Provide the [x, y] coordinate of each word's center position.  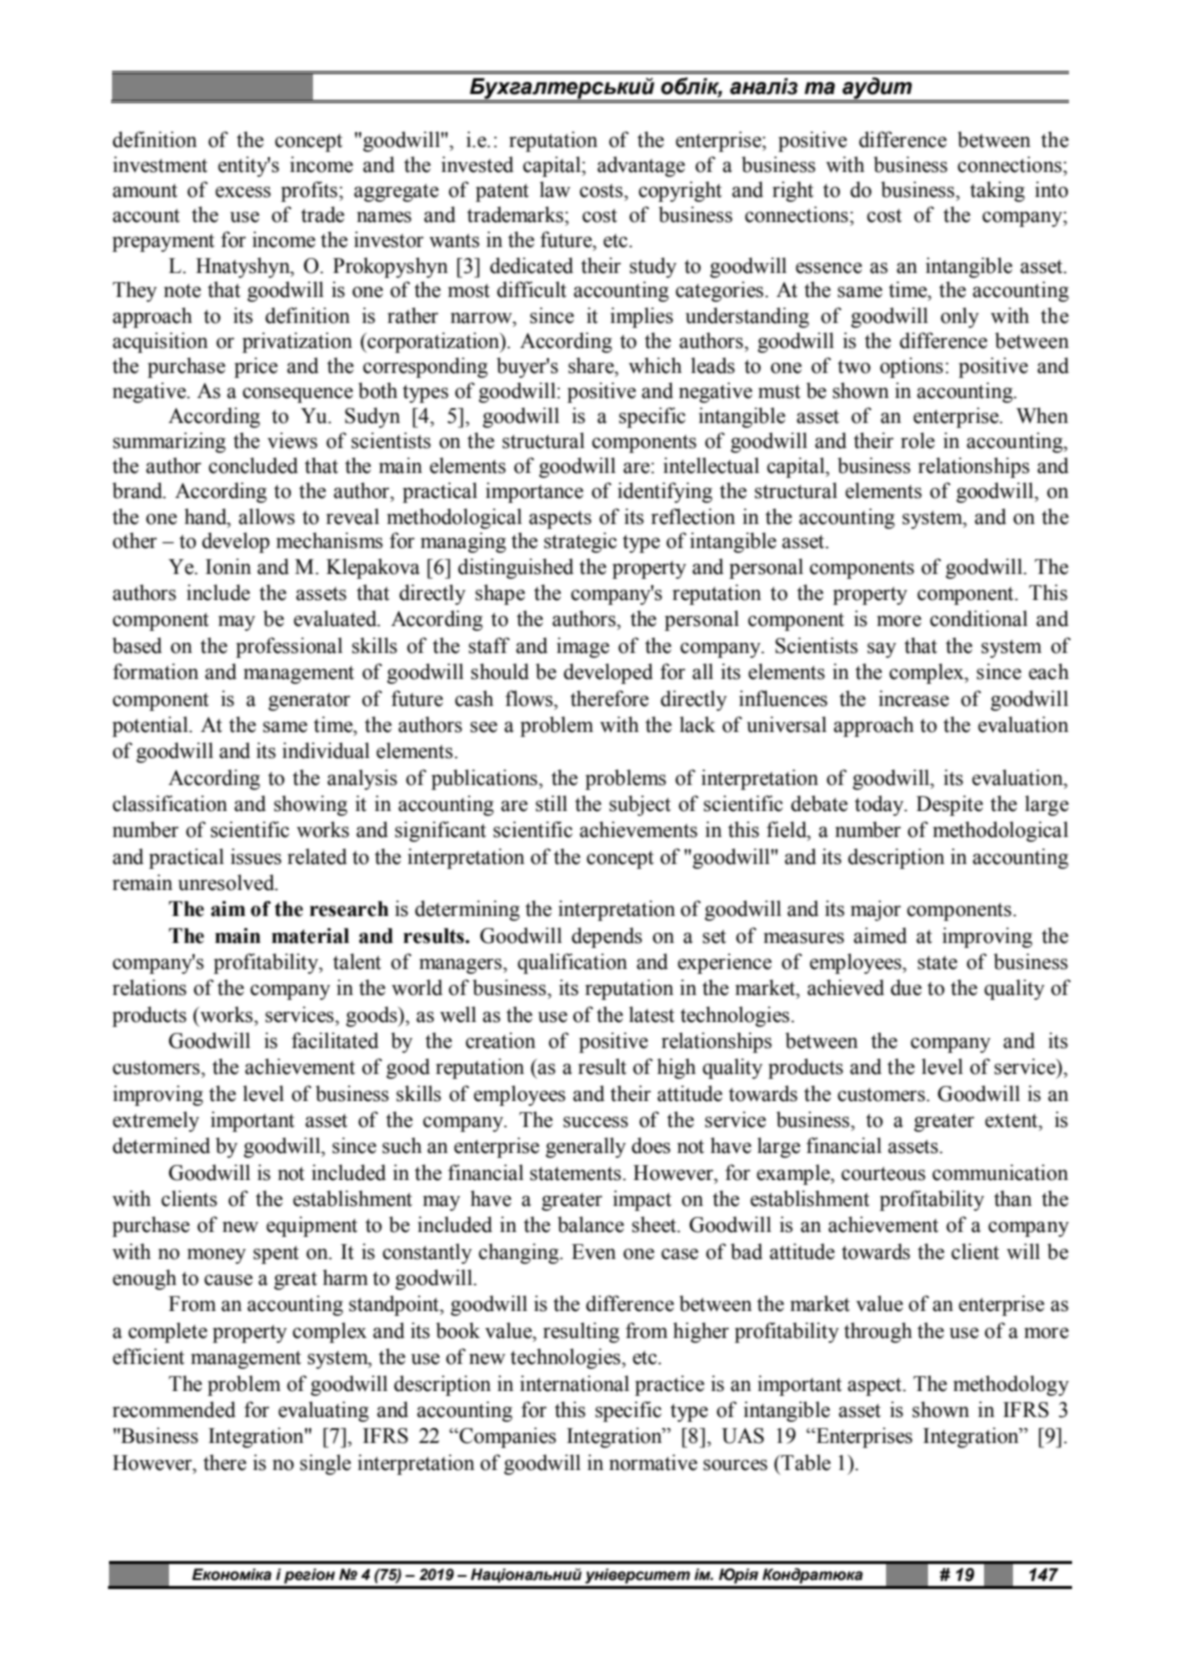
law [555, 189]
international [574, 1383]
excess [243, 192]
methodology [1011, 1385]
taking [997, 191]
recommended [174, 1409]
